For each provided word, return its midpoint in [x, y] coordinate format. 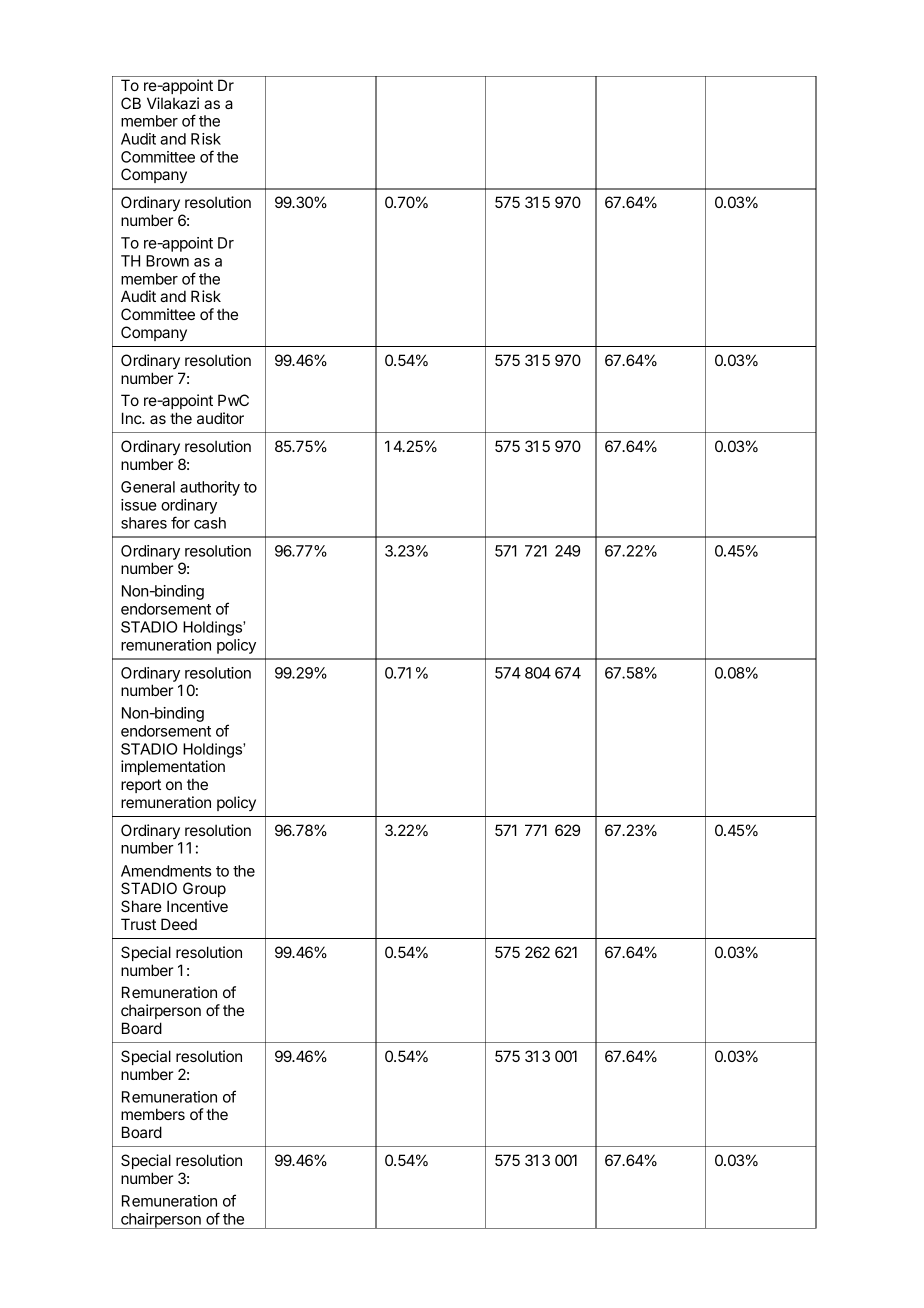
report [141, 786]
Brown [167, 261]
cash [210, 523]
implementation [173, 767]
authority [210, 488]
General [148, 487]
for [180, 522]
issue [139, 505]
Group [204, 889]
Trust [138, 924]
